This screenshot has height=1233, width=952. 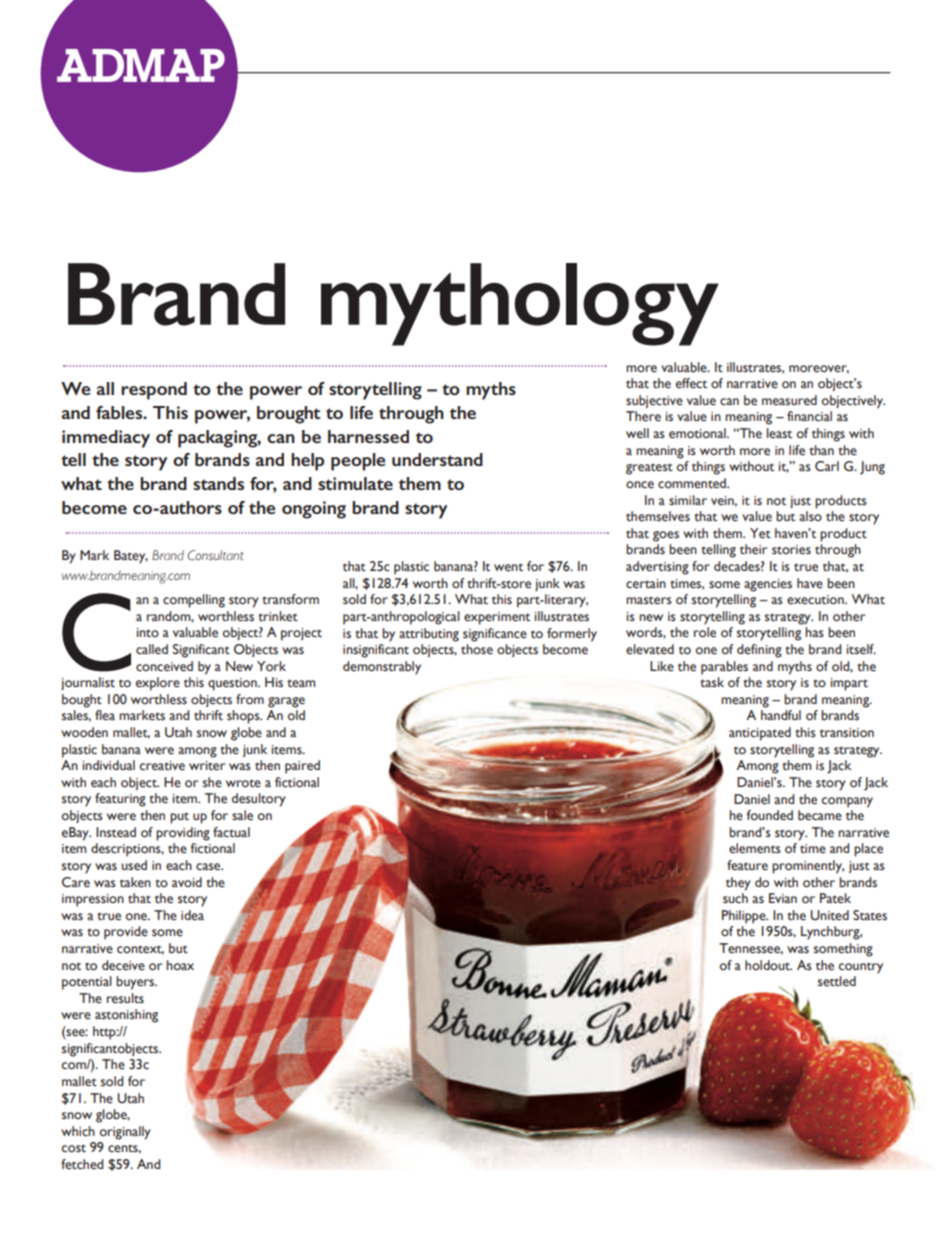 What do you see at coordinates (520, 304) in the screenshot?
I see `mythology` at bounding box center [520, 304].
